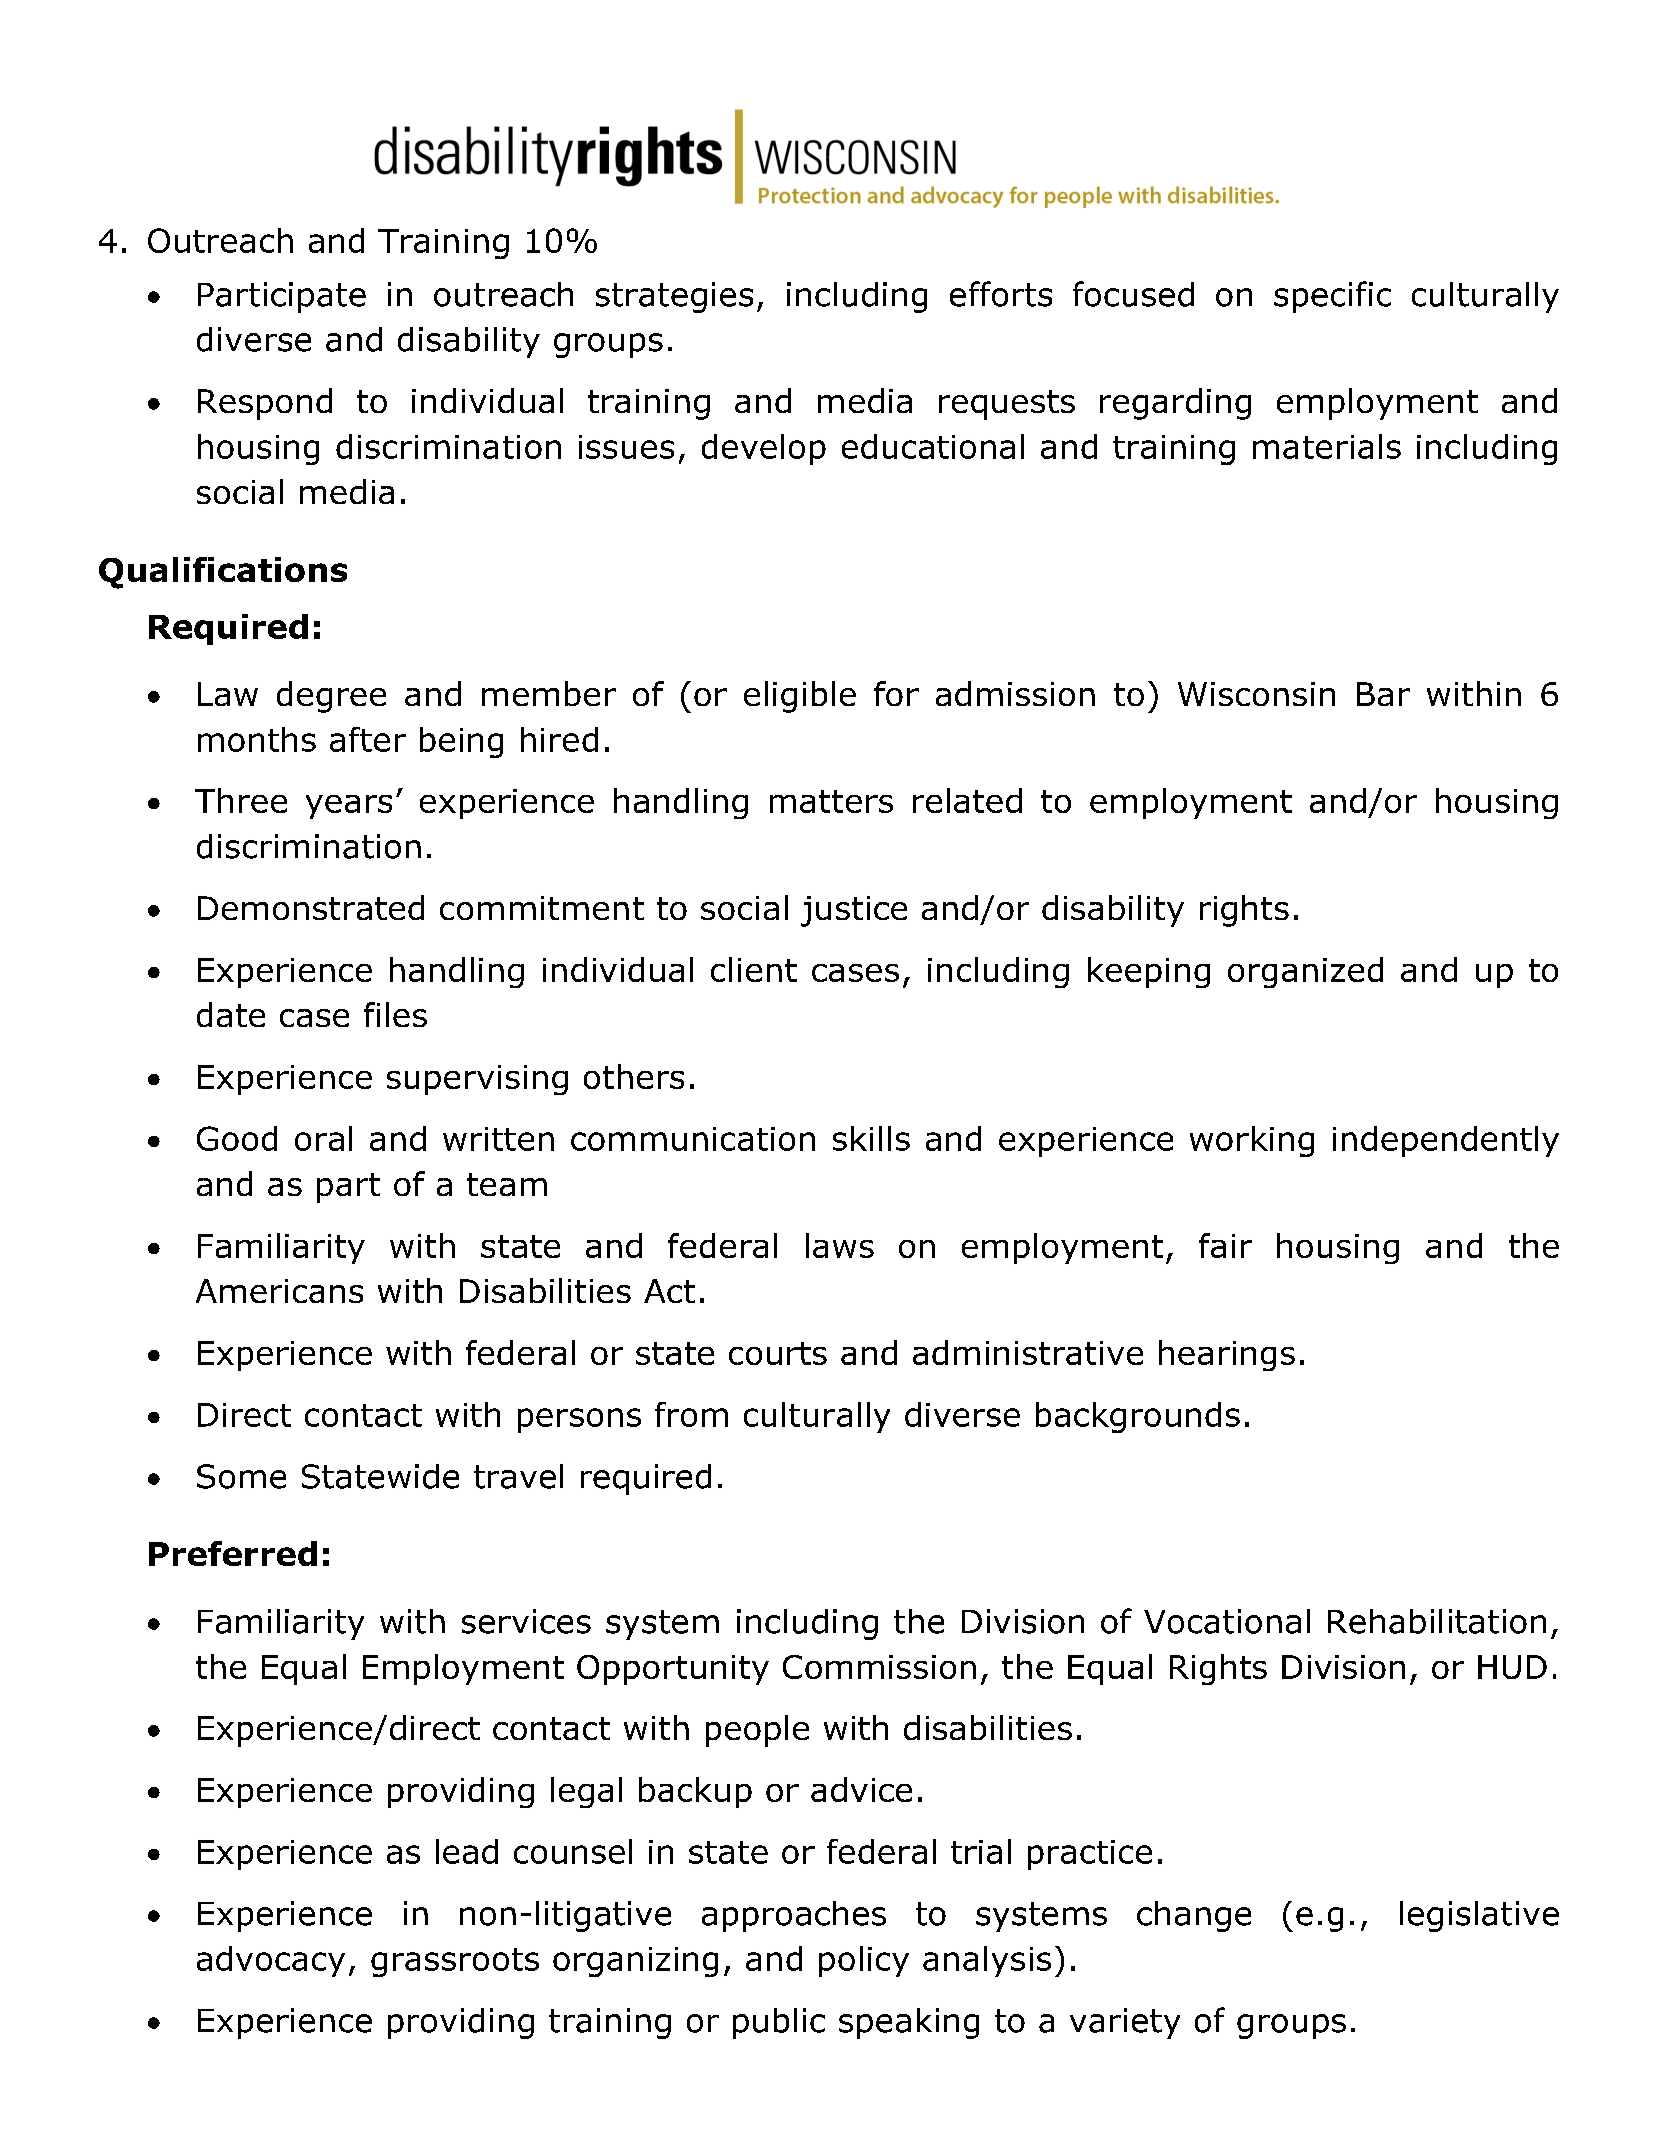 This screenshot has width=1658, height=2145. I want to click on Americans, so click(279, 1291).
